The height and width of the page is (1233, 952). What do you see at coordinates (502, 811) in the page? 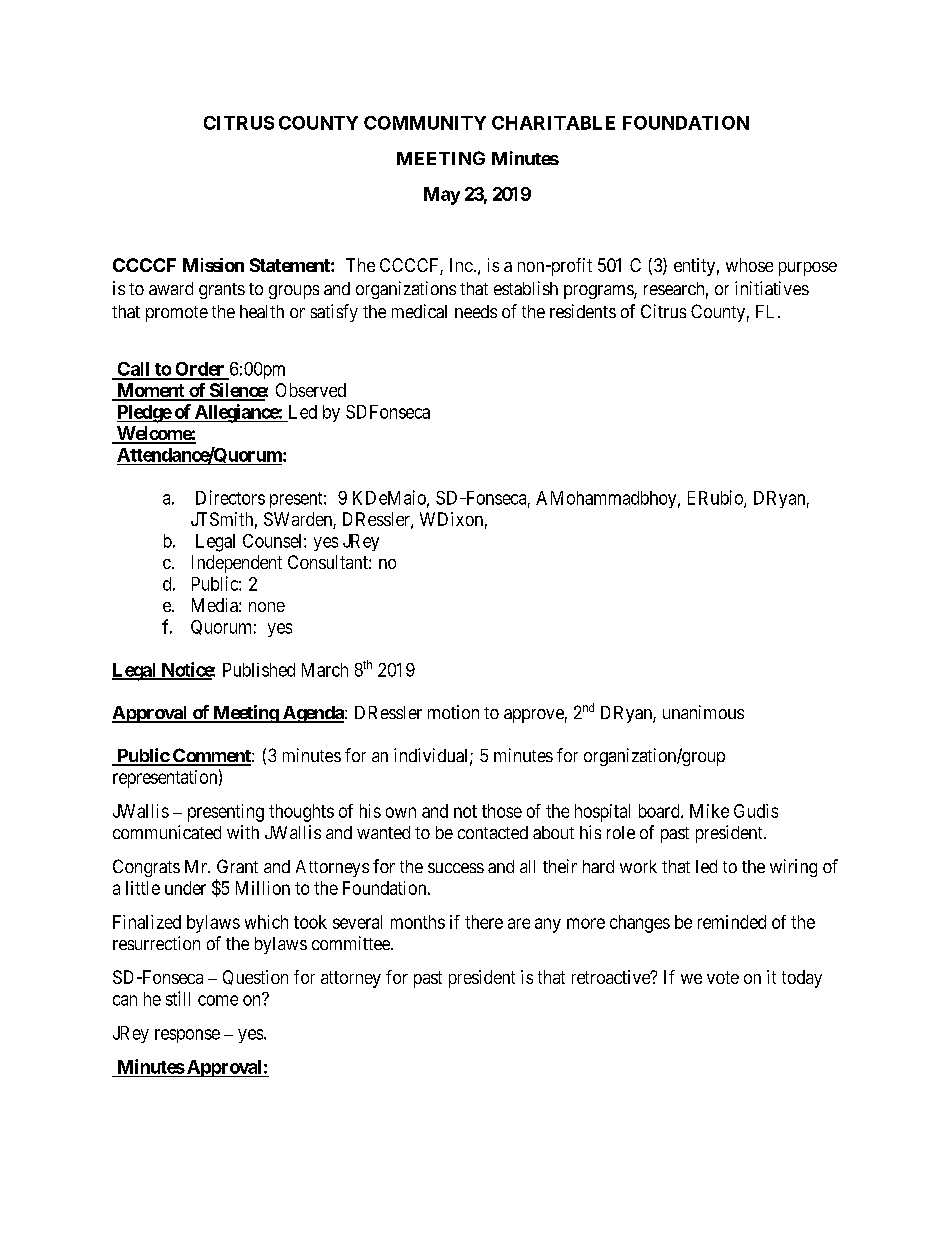
I see `those` at bounding box center [502, 811].
